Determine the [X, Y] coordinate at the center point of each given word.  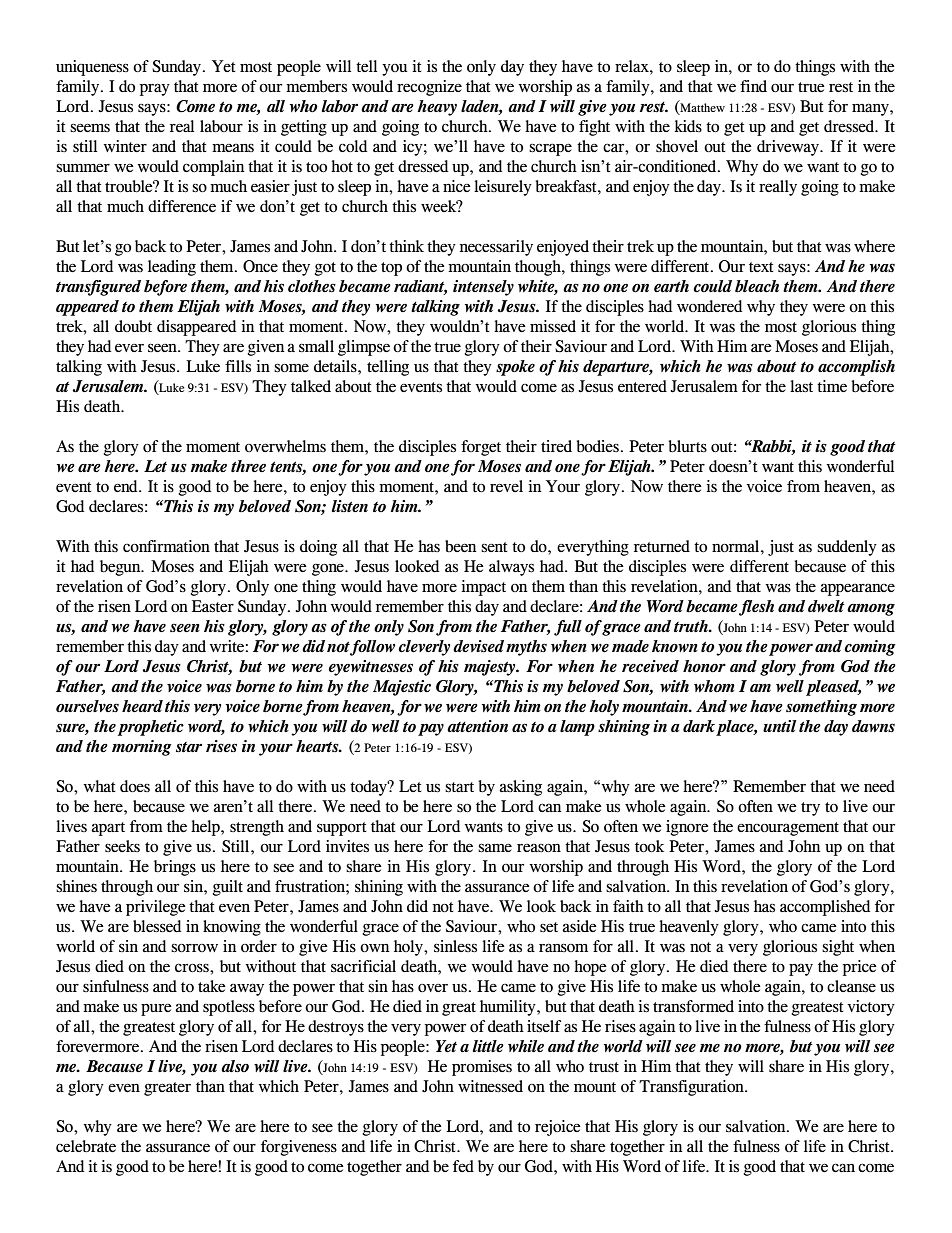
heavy [437, 108]
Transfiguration [692, 1088]
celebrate [86, 1146]
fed [463, 1166]
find [753, 86]
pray [155, 89]
